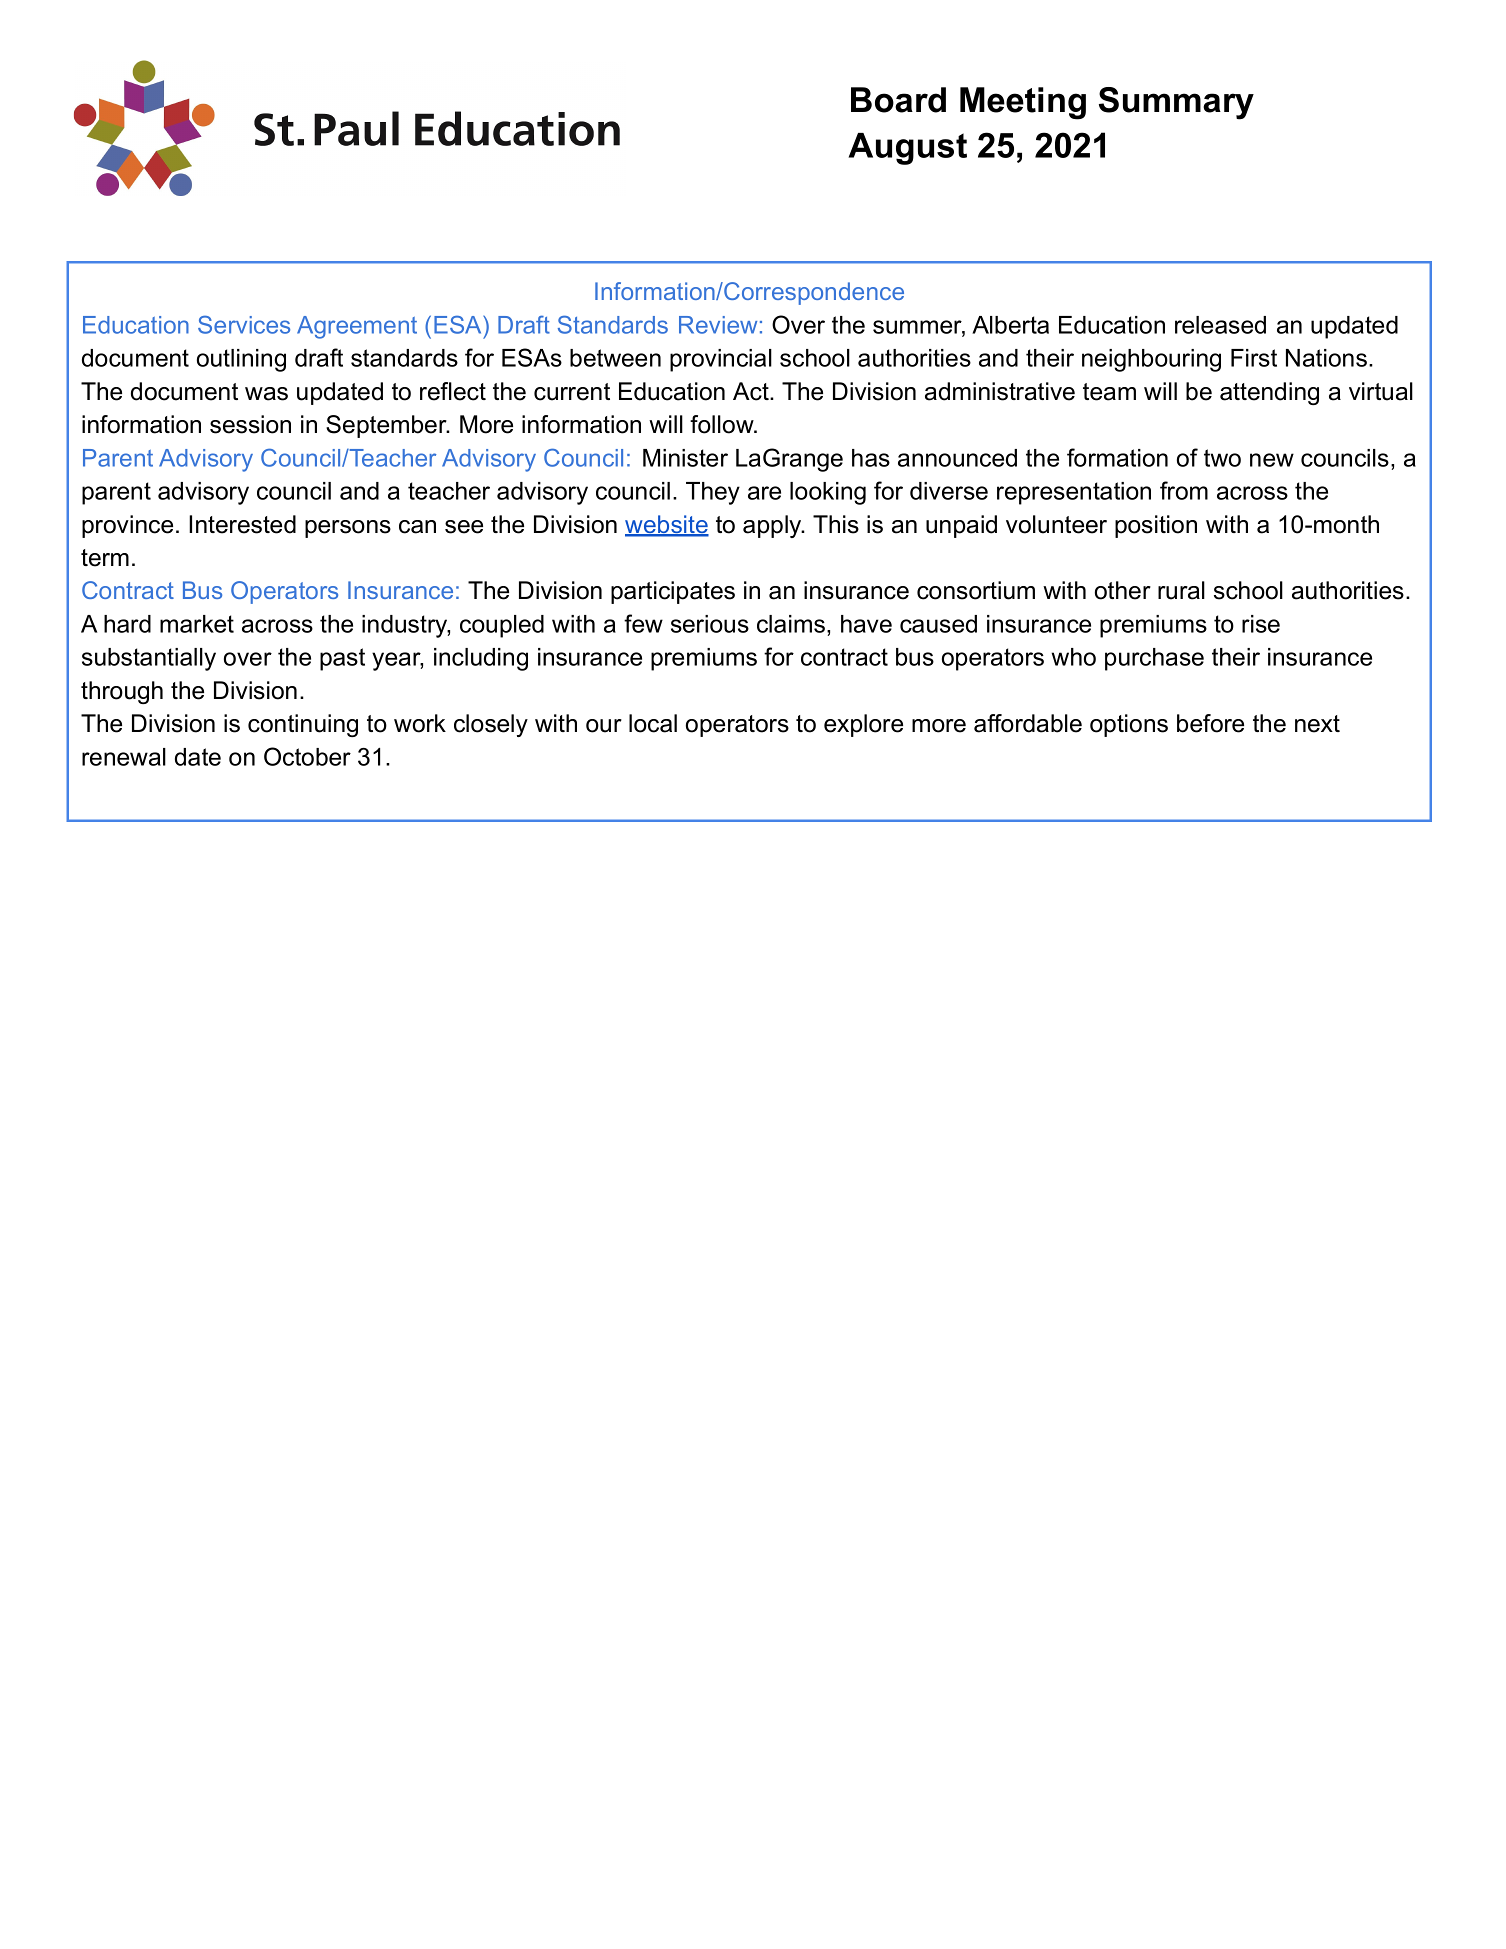 The image size is (1506, 1949). Describe the element at coordinates (1222, 458) in the screenshot. I see `two` at that location.
